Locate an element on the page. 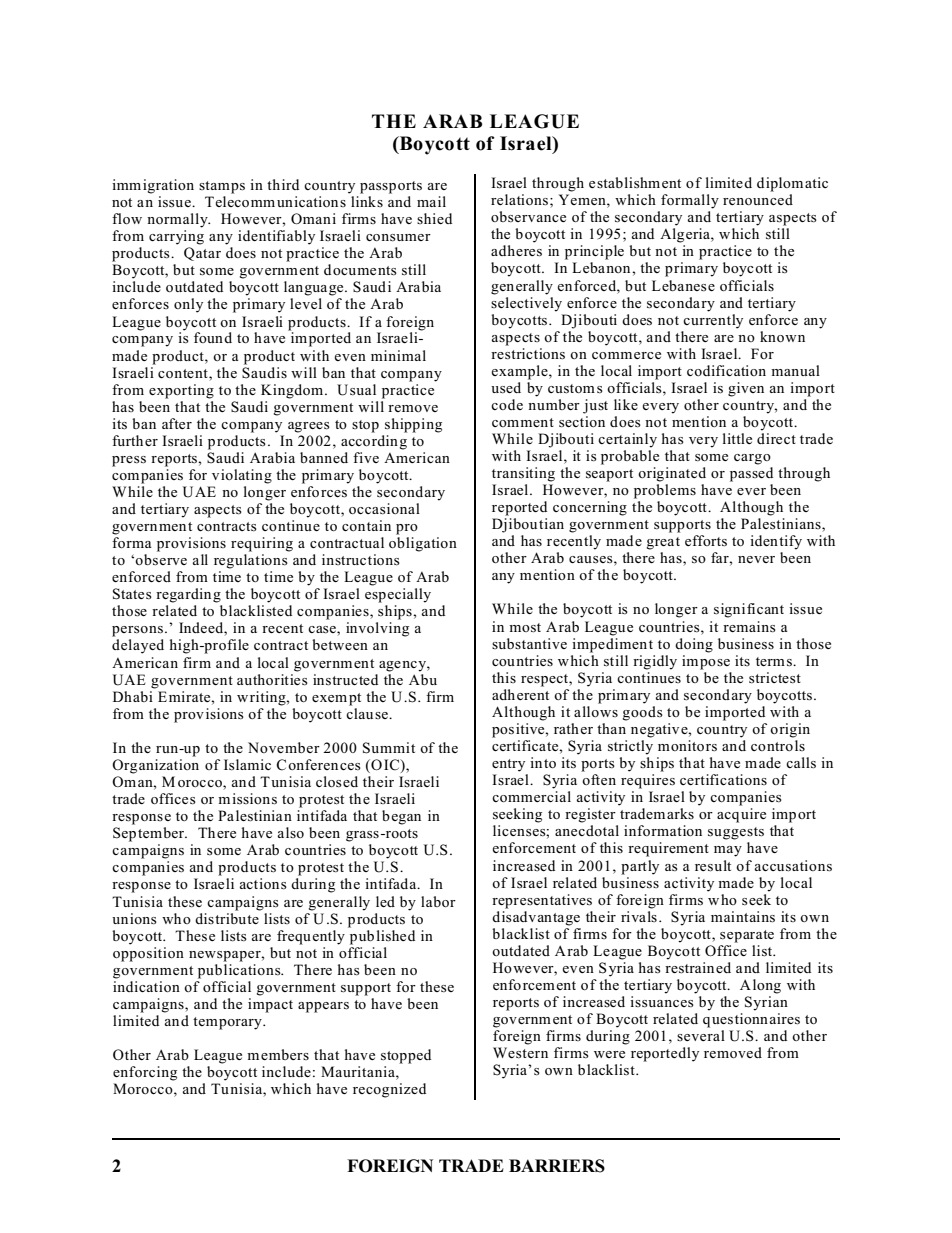  Abu is located at coordinates (423, 678).
